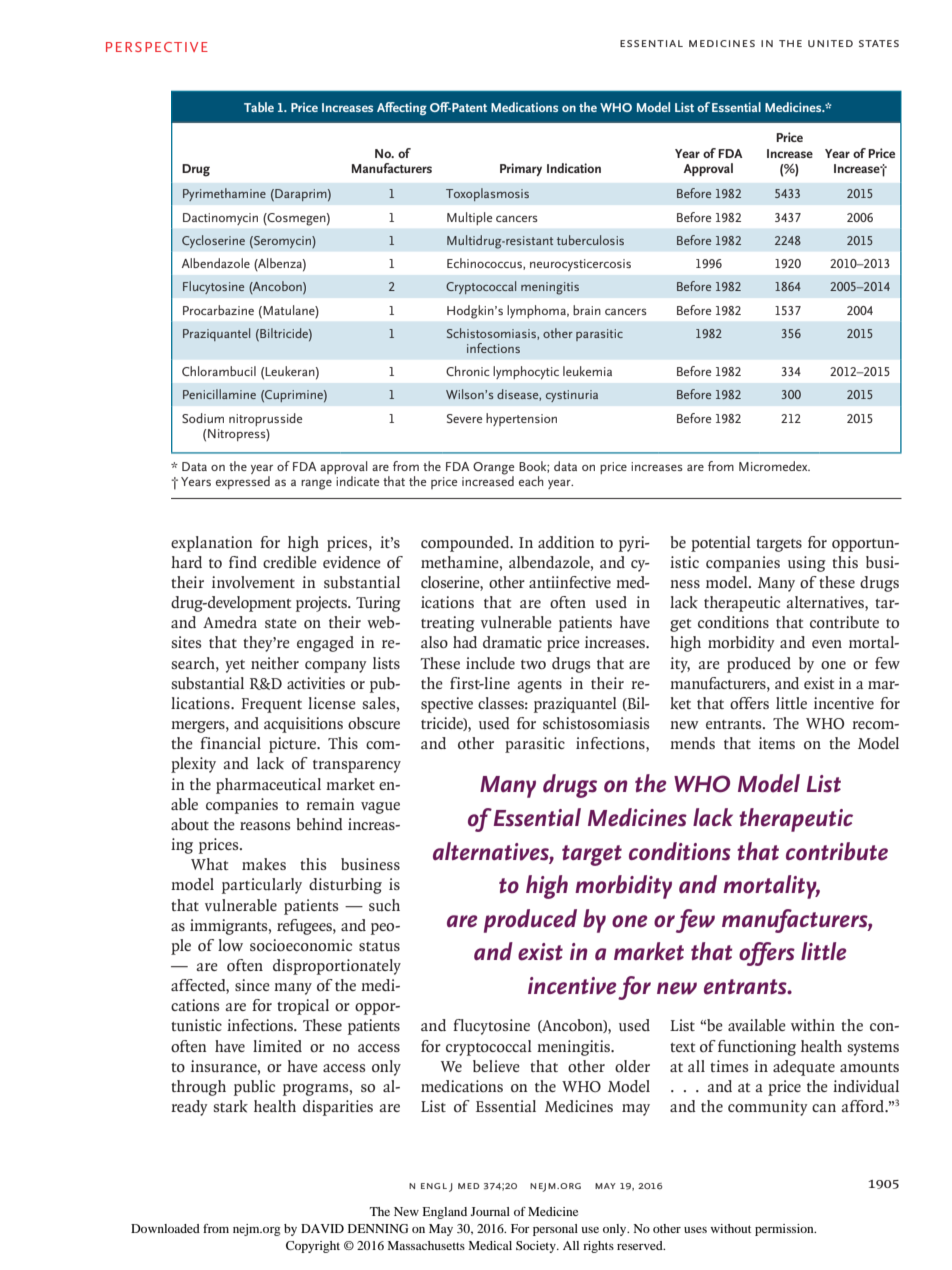  What do you see at coordinates (402, 108) in the screenshot?
I see `Affecting` at bounding box center [402, 108].
